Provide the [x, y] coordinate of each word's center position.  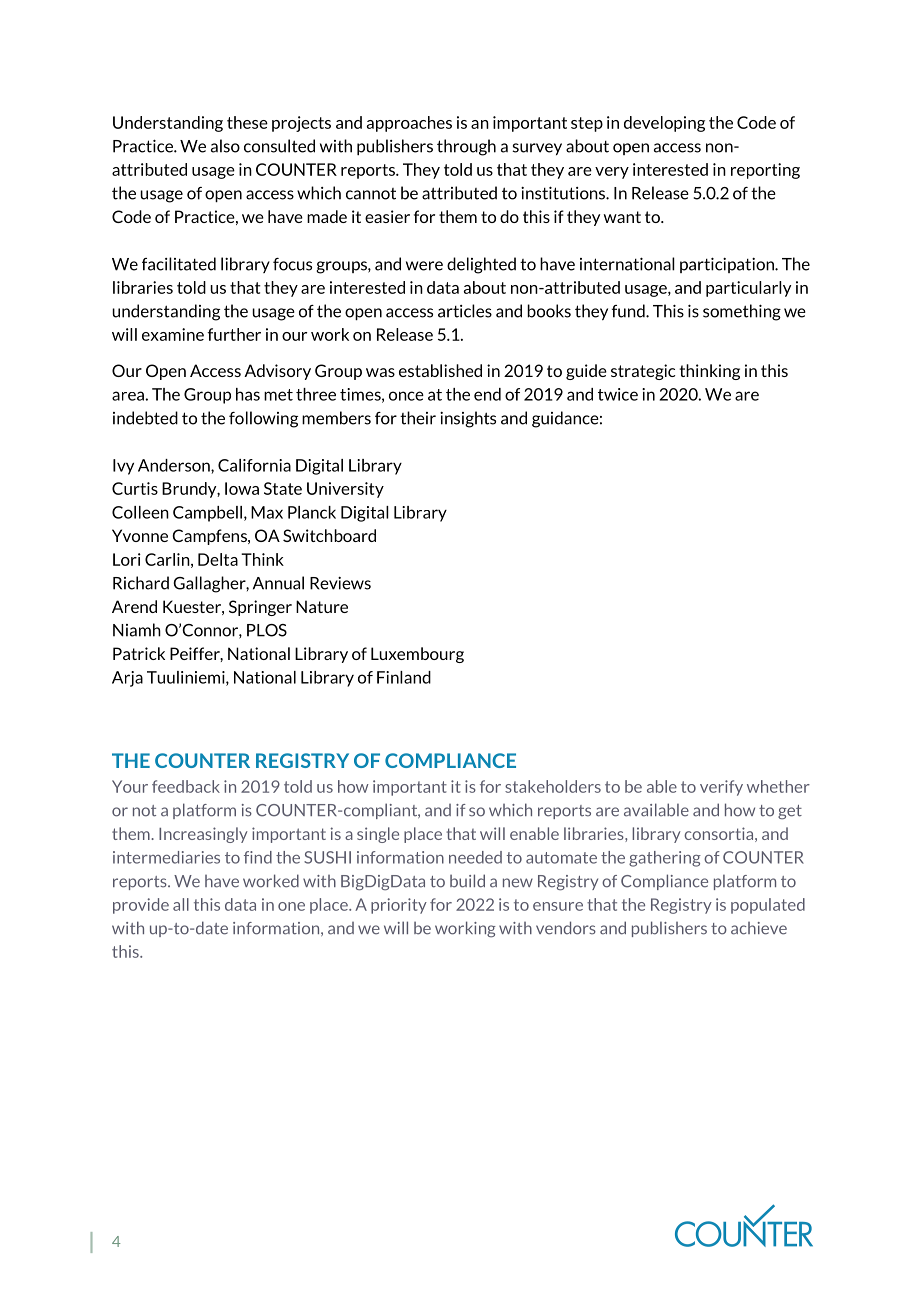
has [248, 394]
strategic [643, 372]
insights [468, 419]
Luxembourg [417, 655]
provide [141, 906]
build [467, 881]
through [466, 147]
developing [664, 124]
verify [721, 788]
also [225, 146]
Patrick [139, 653]
